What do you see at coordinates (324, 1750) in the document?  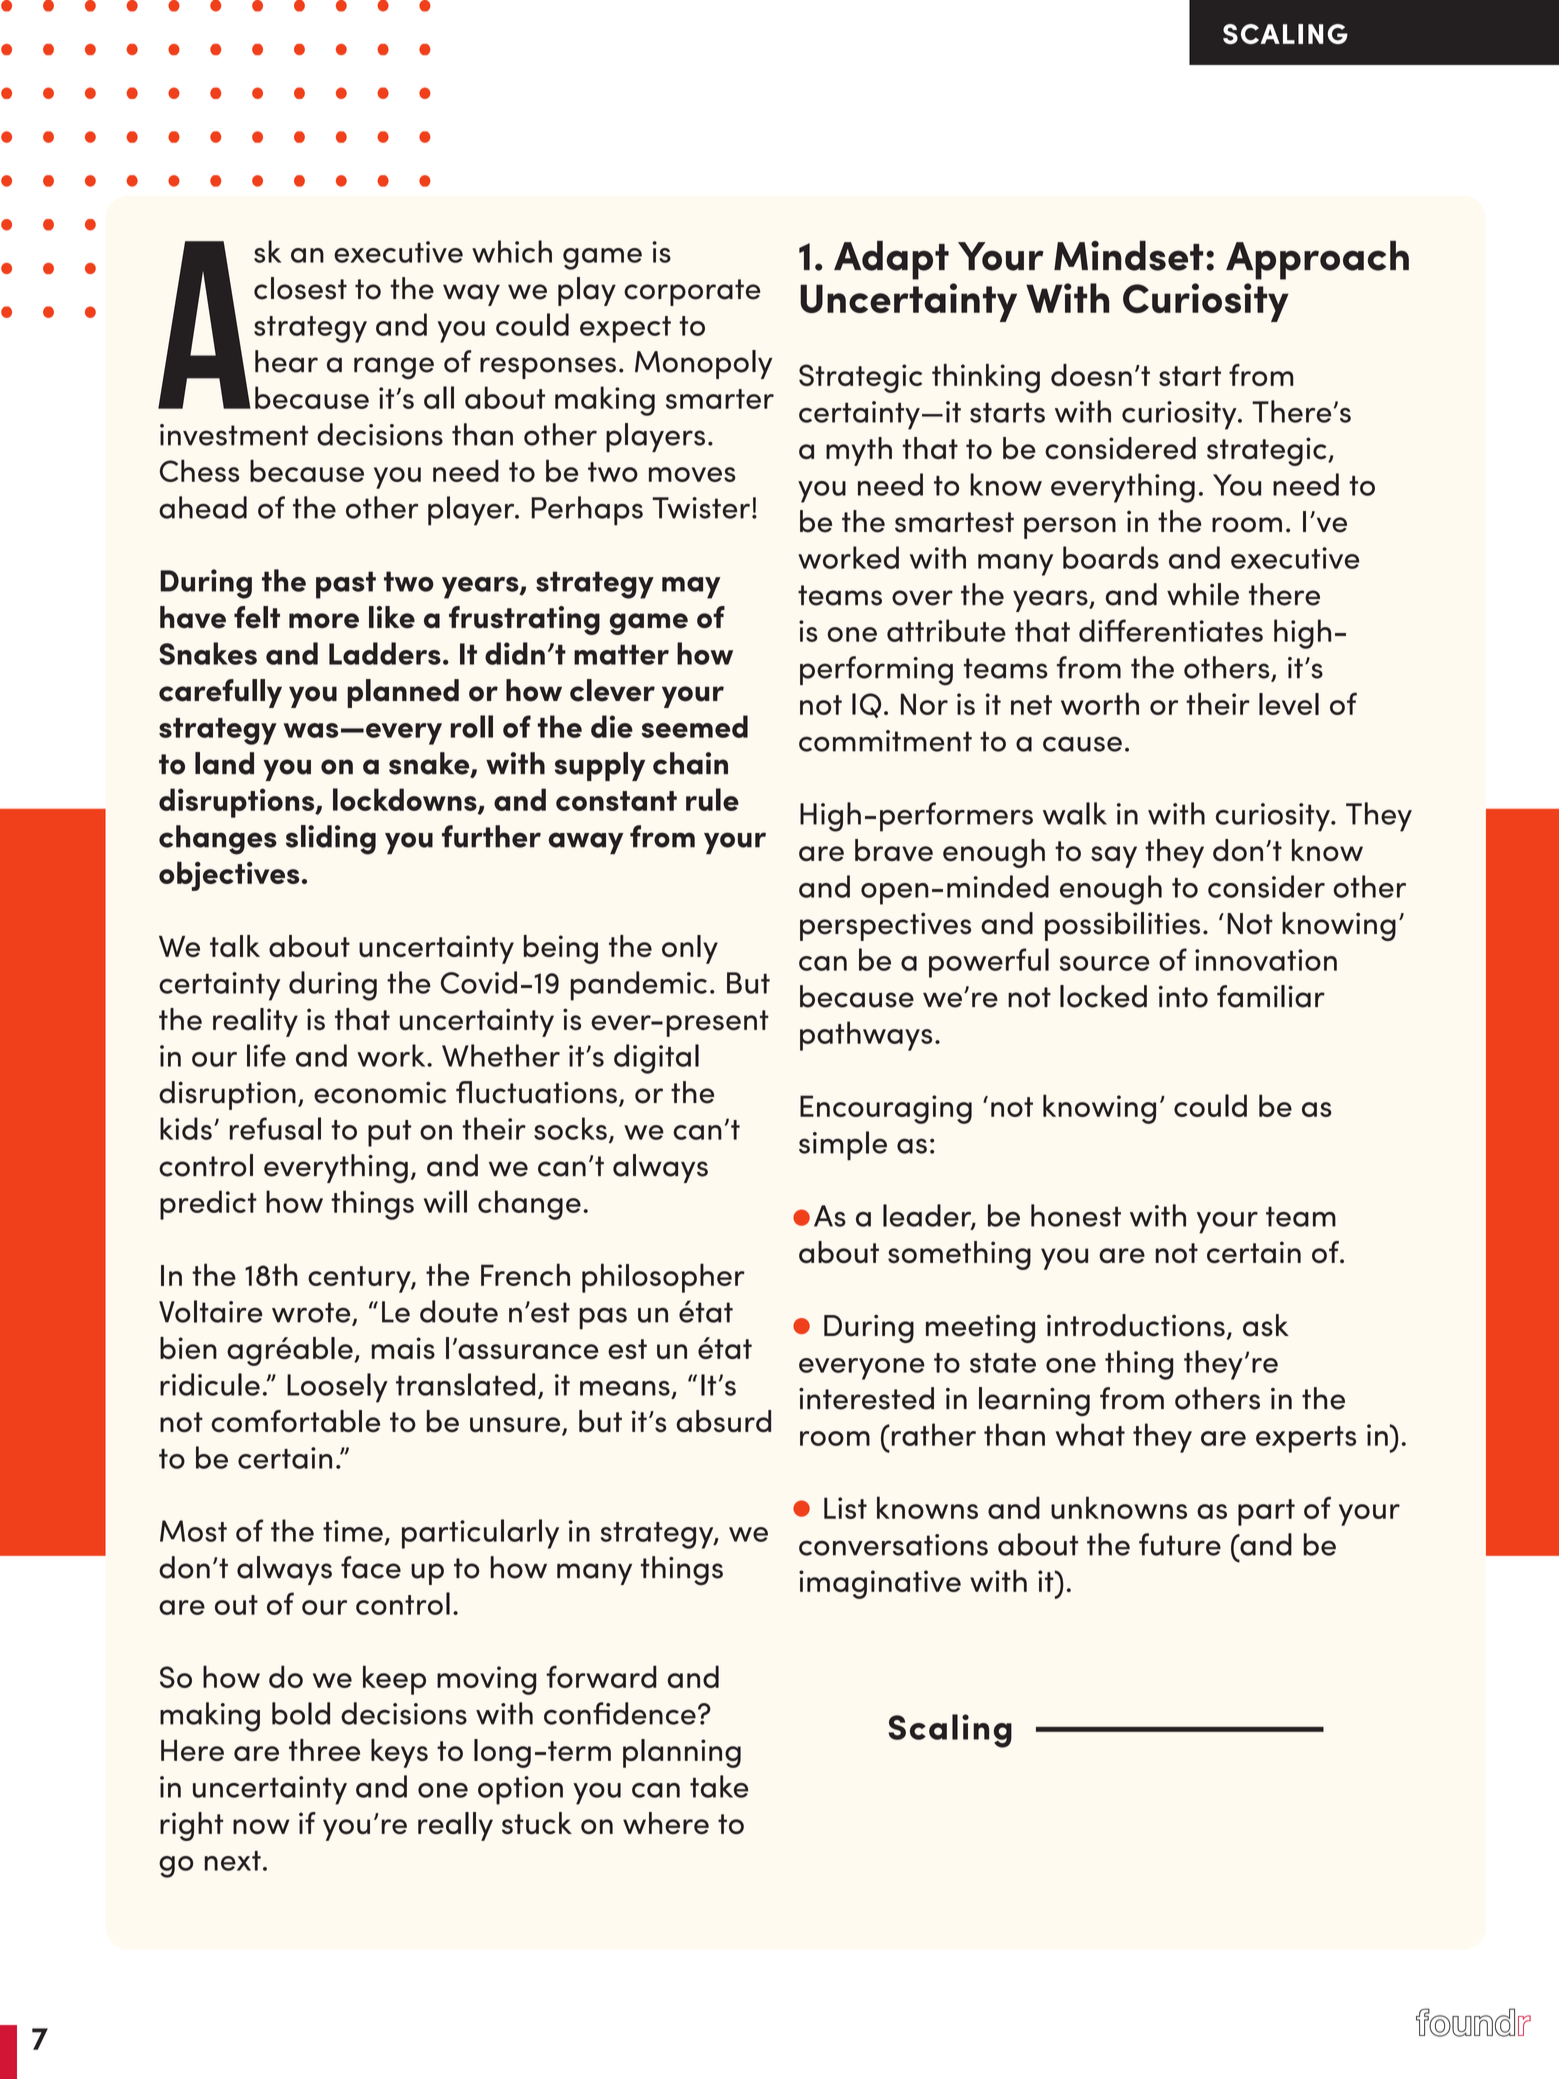 I see `three` at bounding box center [324, 1750].
